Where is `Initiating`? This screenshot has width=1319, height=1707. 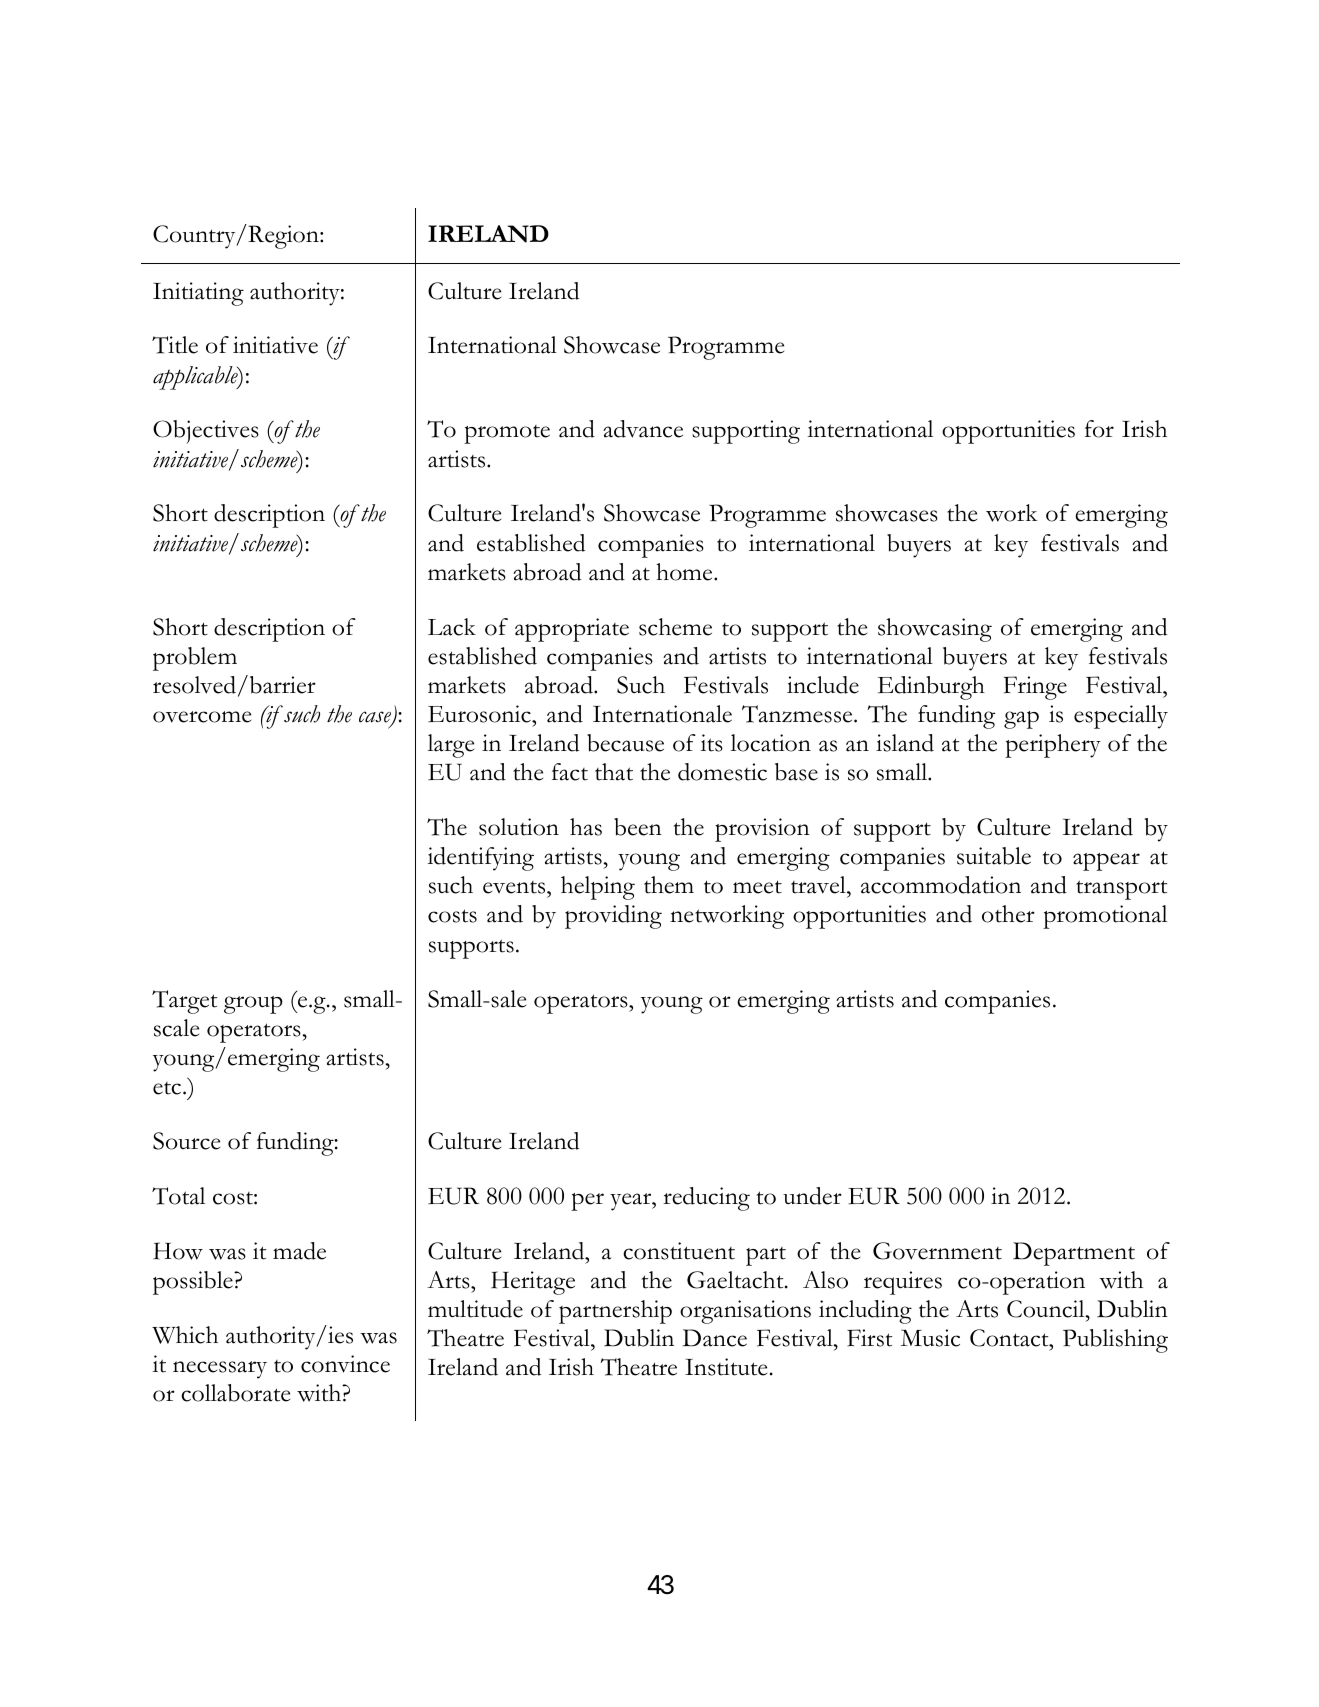 Initiating is located at coordinates (198, 294).
